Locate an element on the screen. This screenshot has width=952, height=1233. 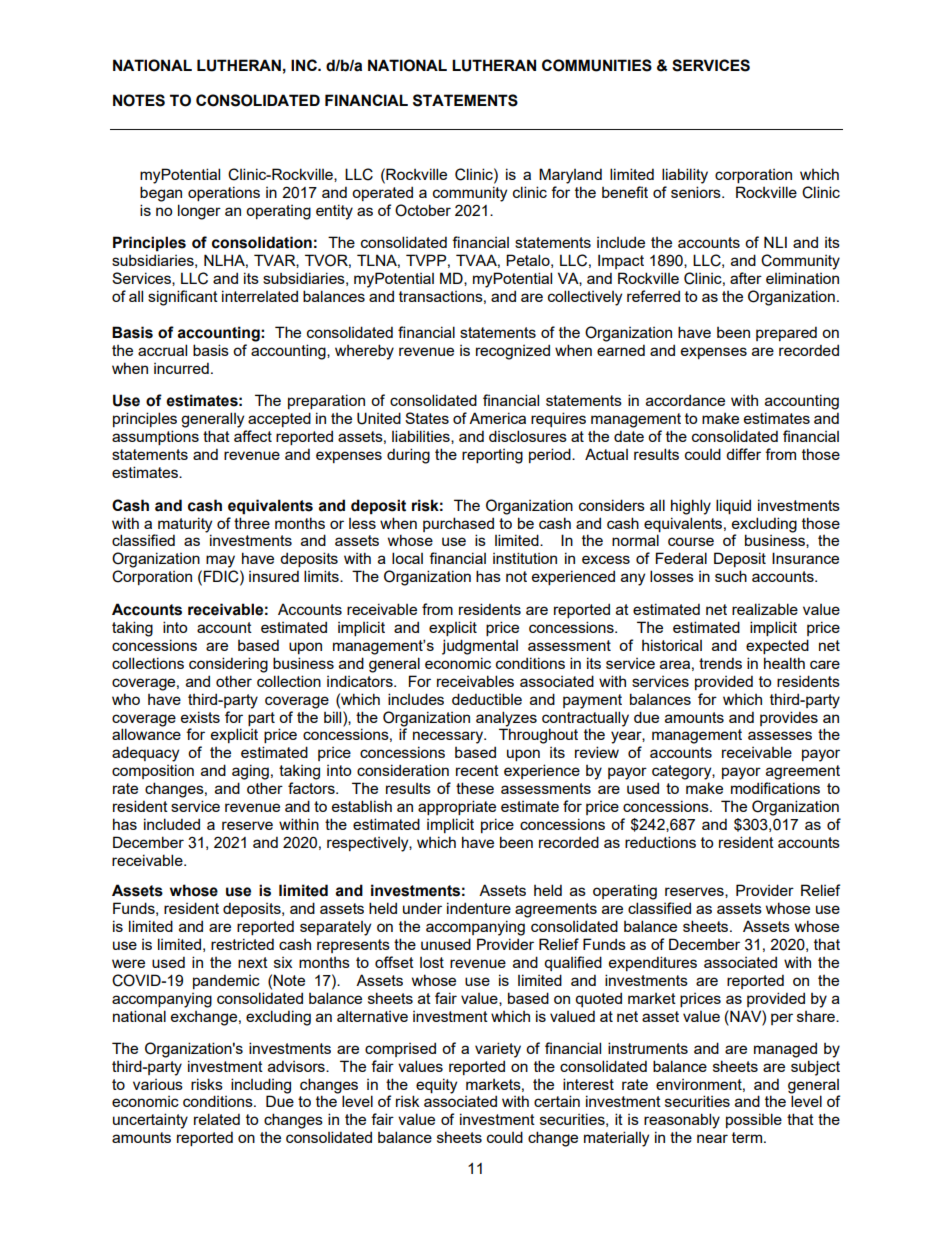
incurred is located at coordinates (181, 368).
